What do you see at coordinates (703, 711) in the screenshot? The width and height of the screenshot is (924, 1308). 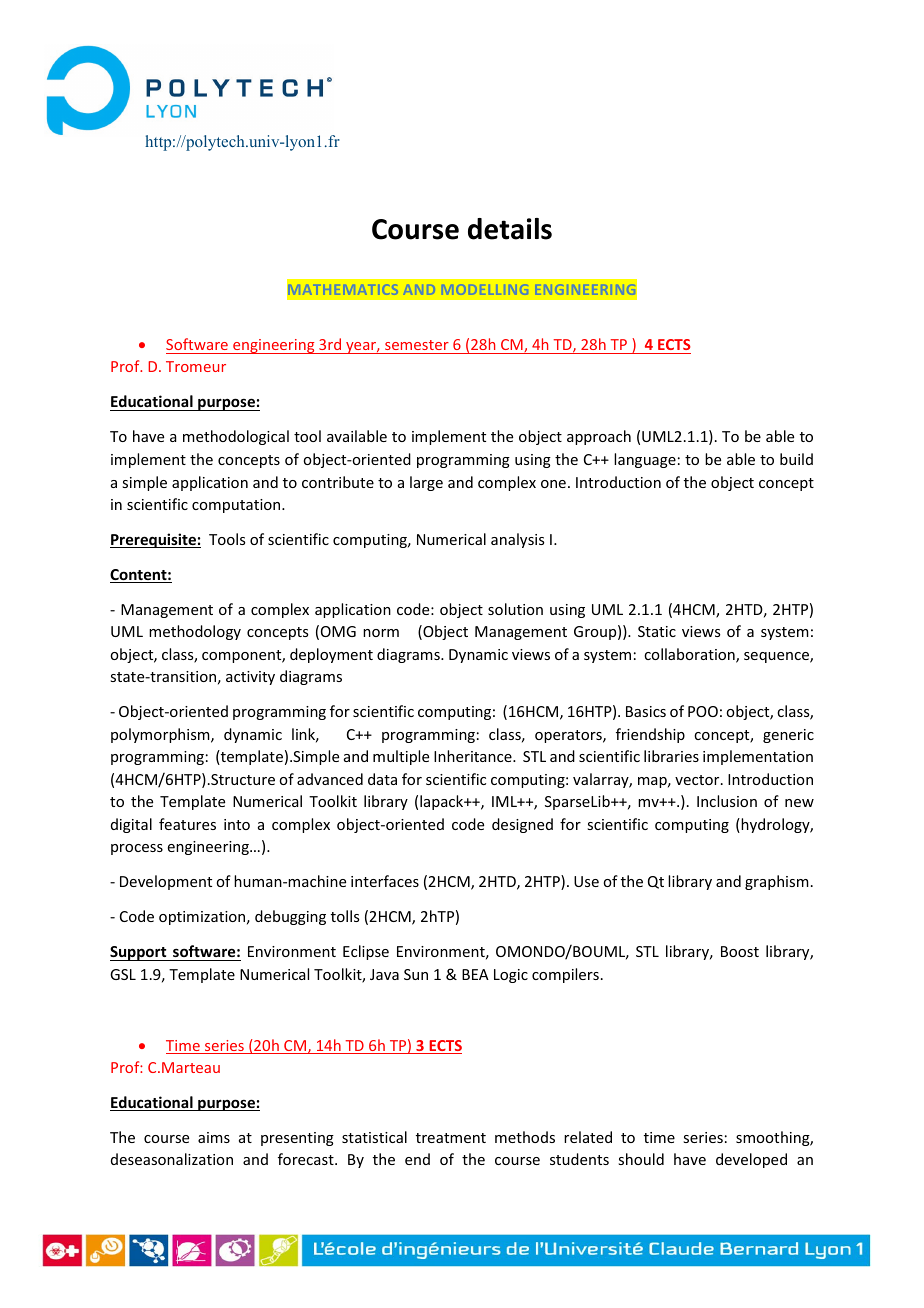 I see `POO` at bounding box center [703, 711].
